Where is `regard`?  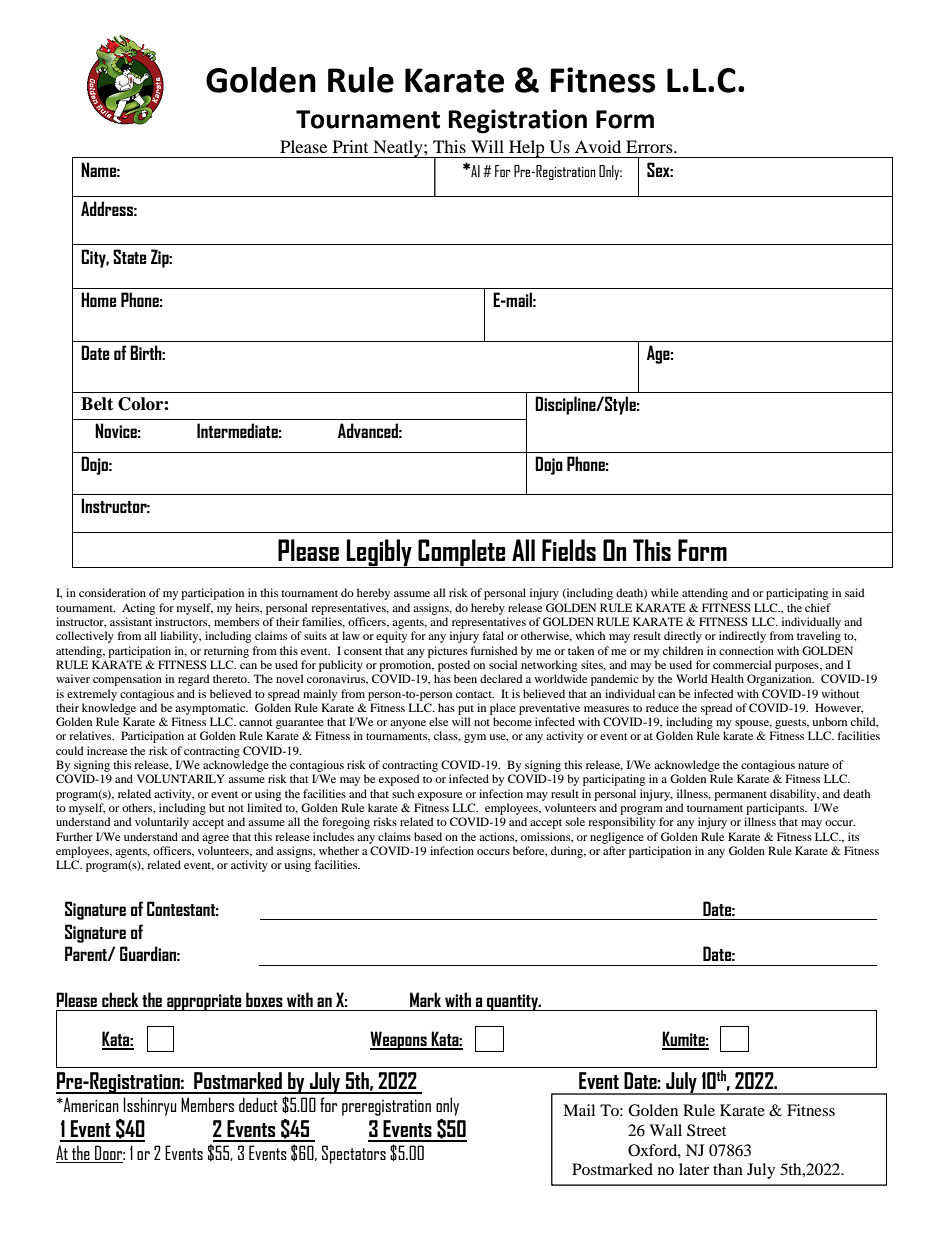
regard is located at coordinates (194, 680).
